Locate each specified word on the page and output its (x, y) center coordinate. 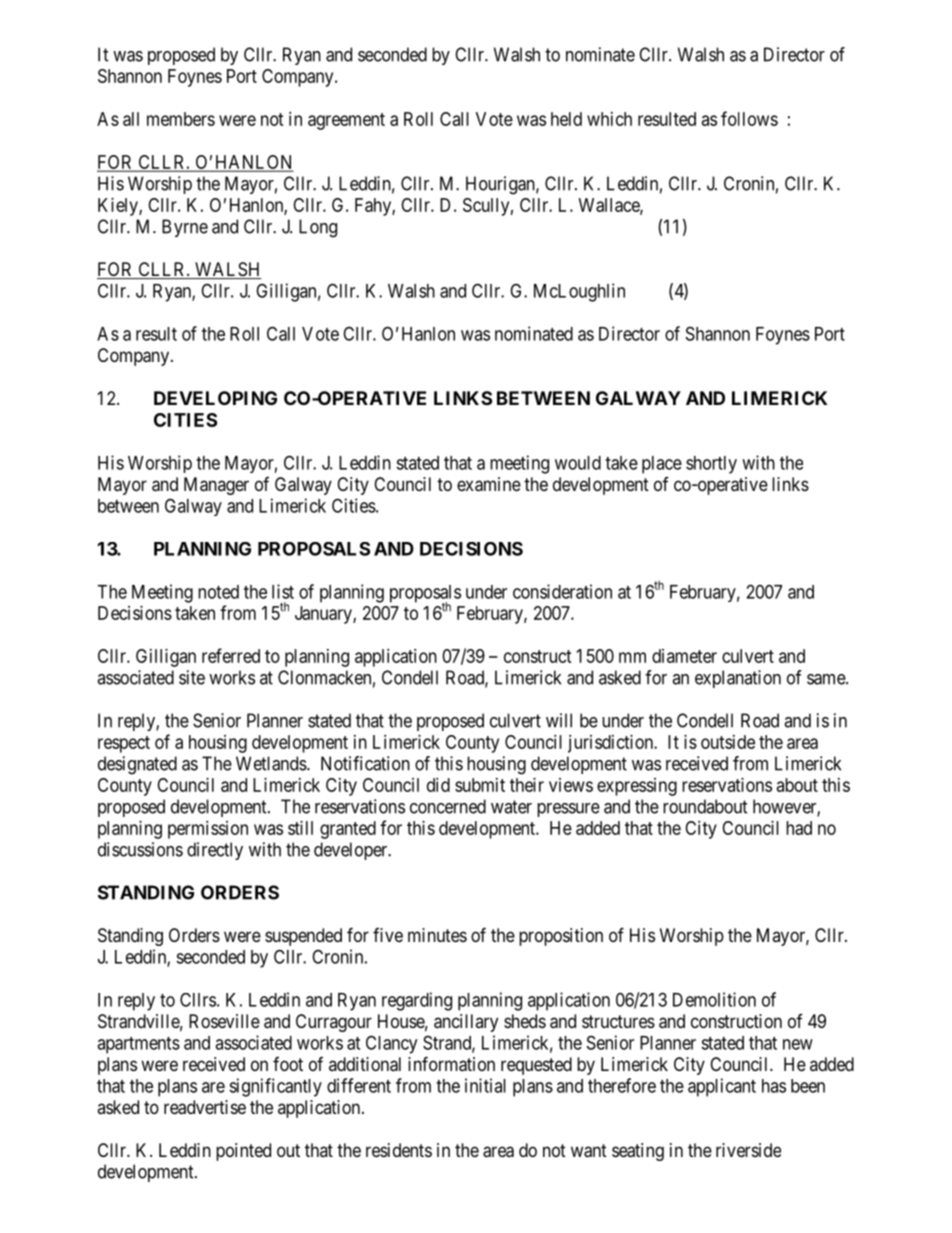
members (181, 119)
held (566, 119)
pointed (243, 1152)
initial (485, 1085)
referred (231, 655)
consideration (562, 591)
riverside (748, 1150)
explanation (738, 679)
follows (749, 118)
